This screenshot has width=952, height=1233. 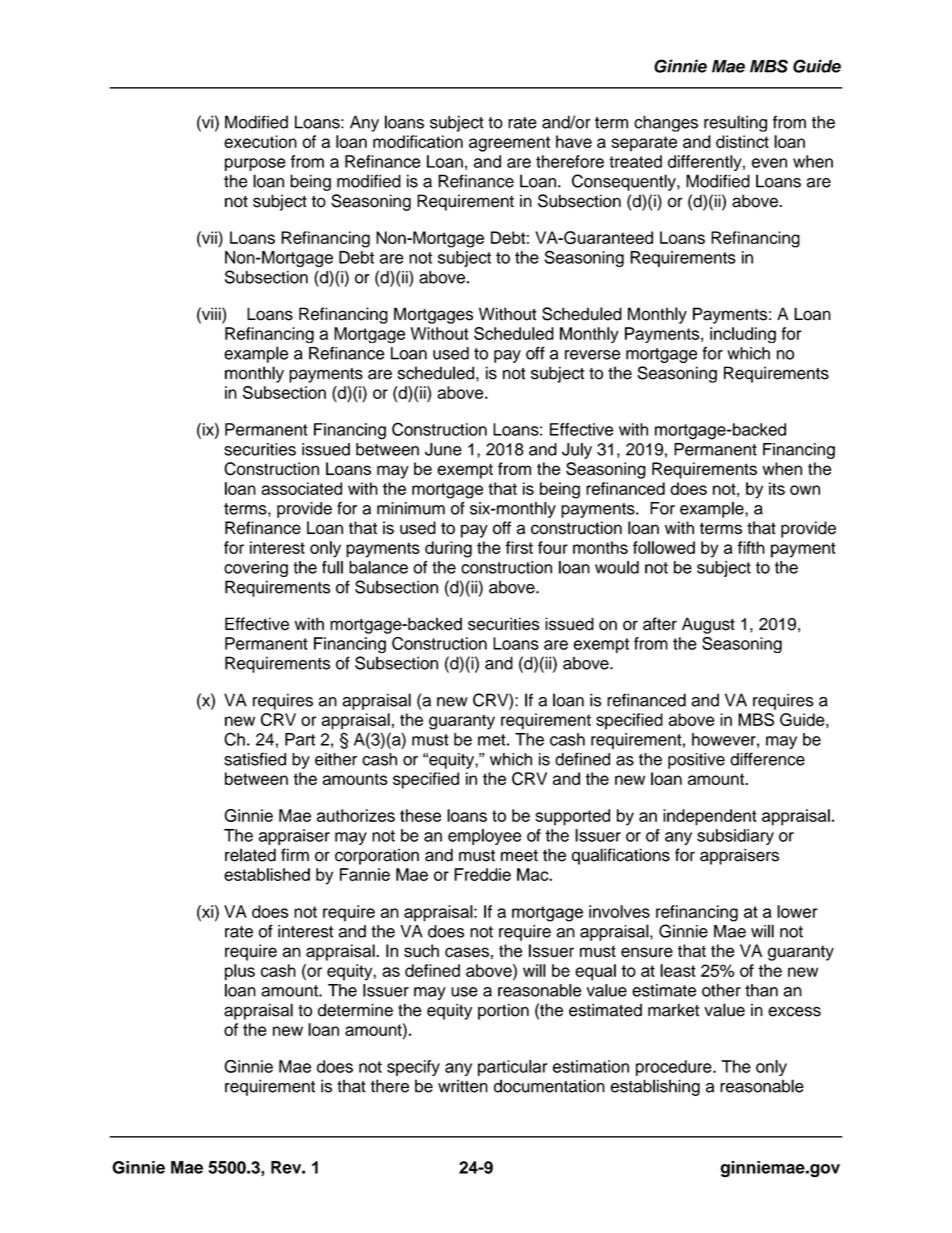 What do you see at coordinates (743, 335) in the screenshot?
I see `including` at bounding box center [743, 335].
